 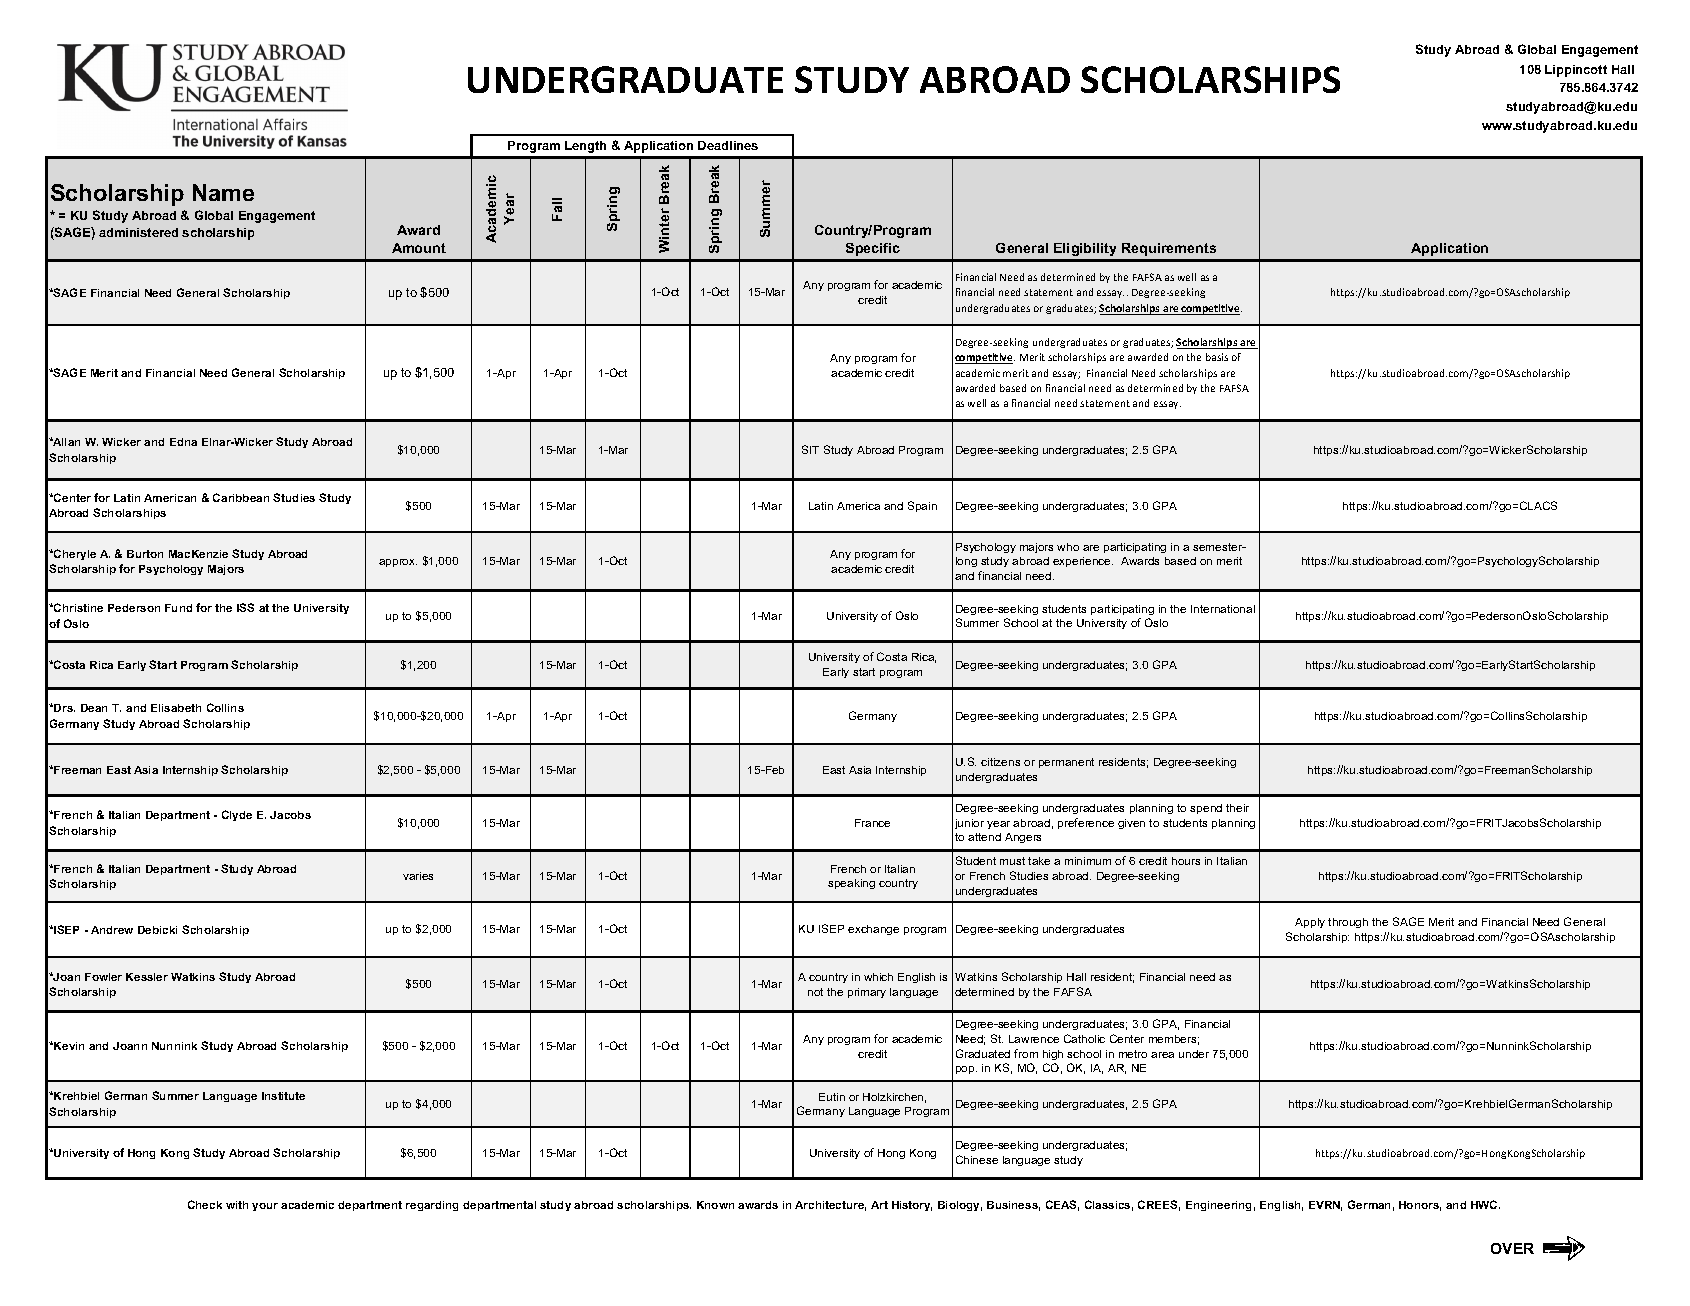 I want to click on Name, so click(x=223, y=192).
